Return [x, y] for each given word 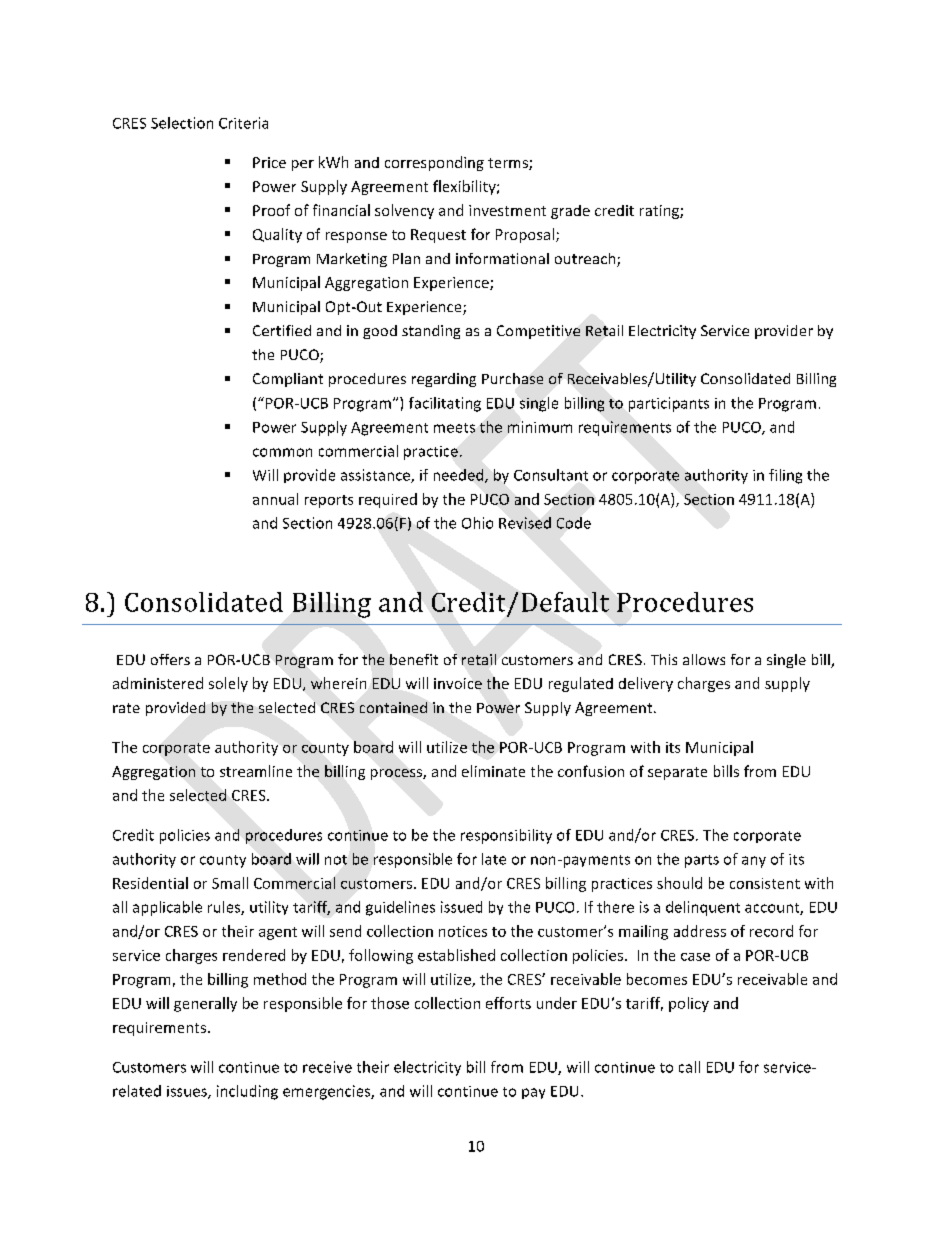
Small [230, 883]
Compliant [288, 380]
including [247, 1092]
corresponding [434, 163]
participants [669, 404]
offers [170, 659]
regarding [444, 380]
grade [570, 212]
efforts [508, 1003]
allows [704, 659]
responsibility [506, 836]
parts [702, 861]
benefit [414, 659]
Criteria [243, 123]
